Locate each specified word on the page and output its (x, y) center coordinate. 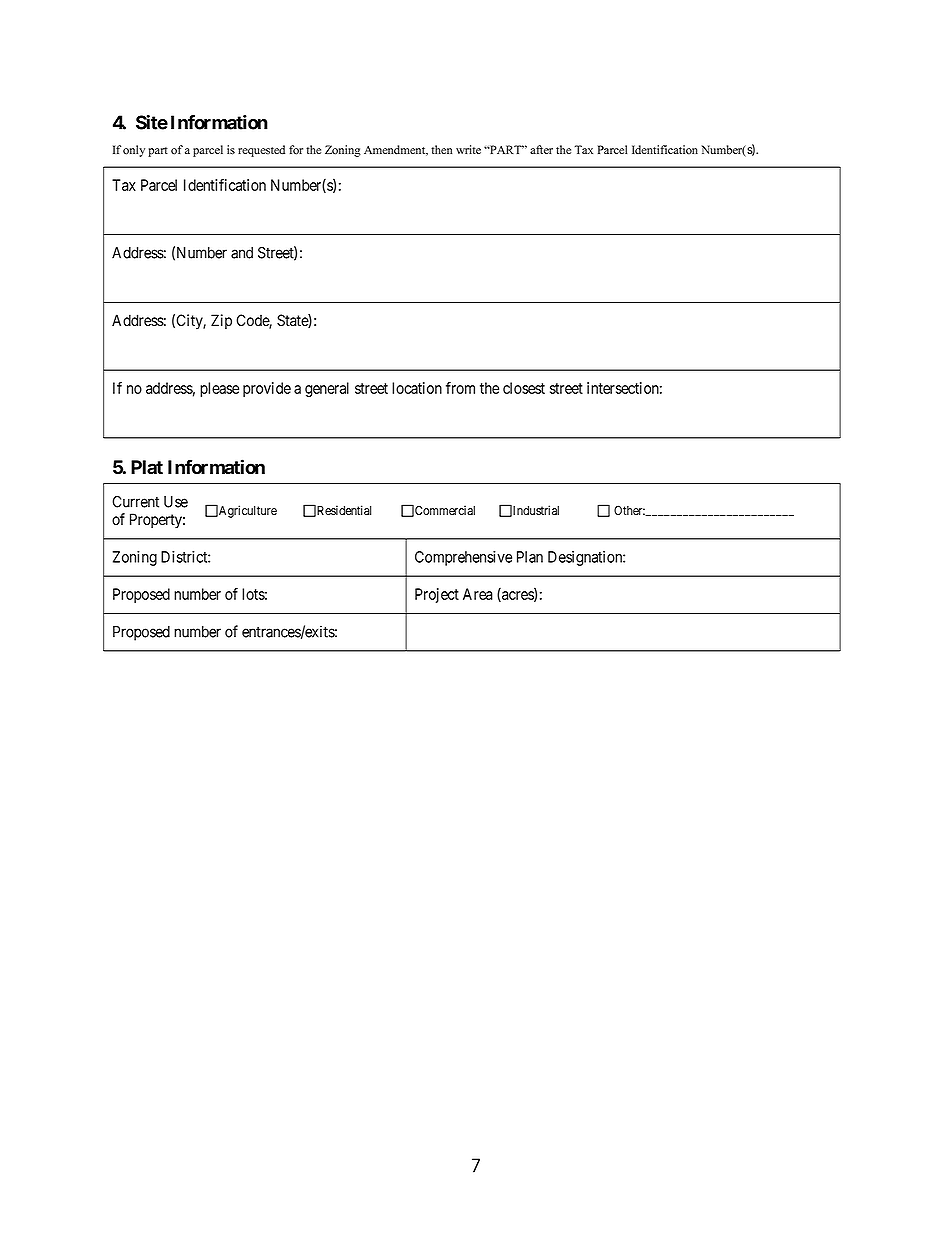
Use (176, 502)
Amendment (396, 150)
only (134, 151)
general (327, 389)
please (219, 389)
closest (524, 388)
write (468, 150)
